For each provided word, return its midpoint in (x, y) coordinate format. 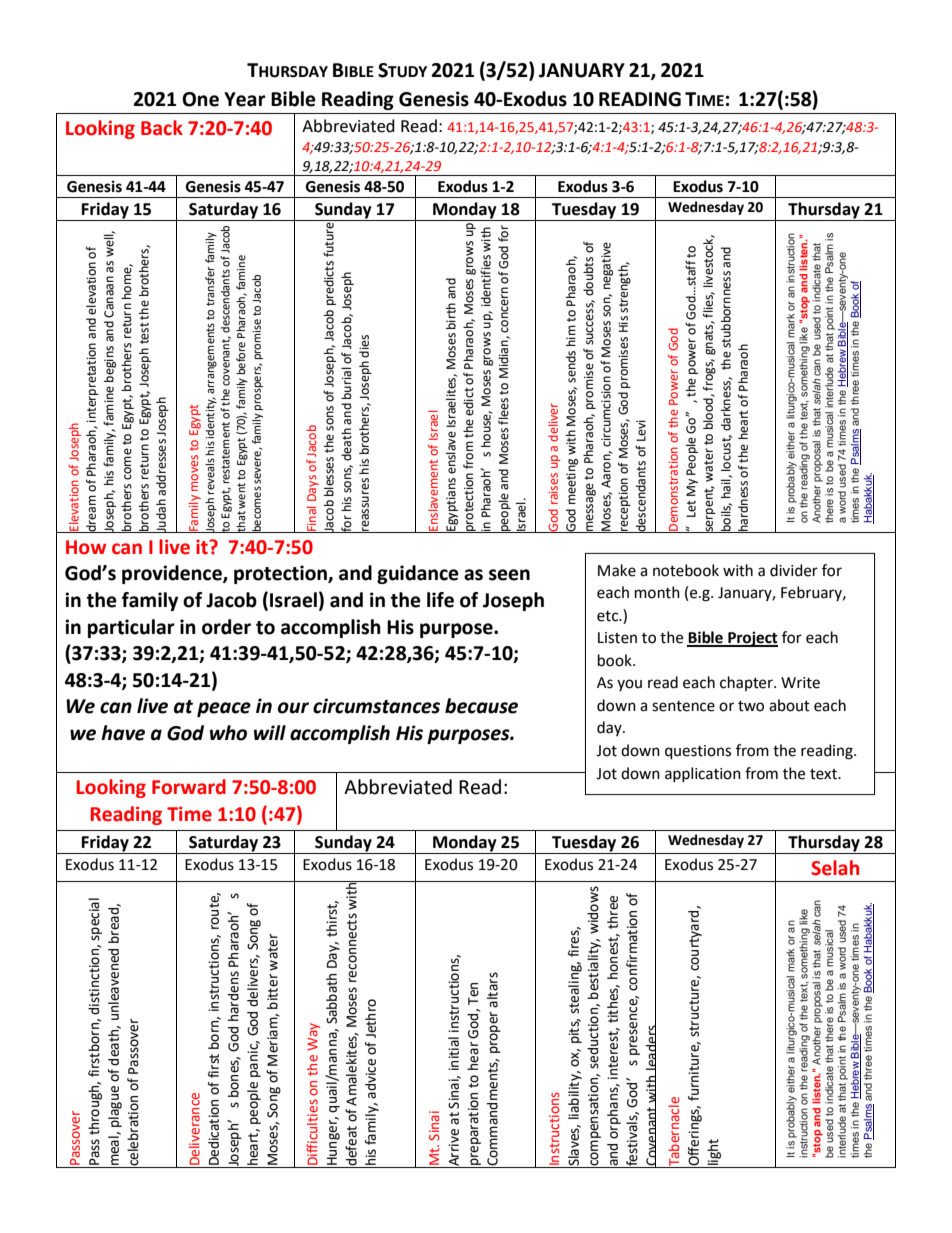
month (657, 592)
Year (245, 99)
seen (509, 575)
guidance (418, 574)
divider (794, 570)
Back (162, 128)
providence (173, 574)
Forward (189, 787)
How (86, 547)
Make (617, 570)
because (481, 706)
